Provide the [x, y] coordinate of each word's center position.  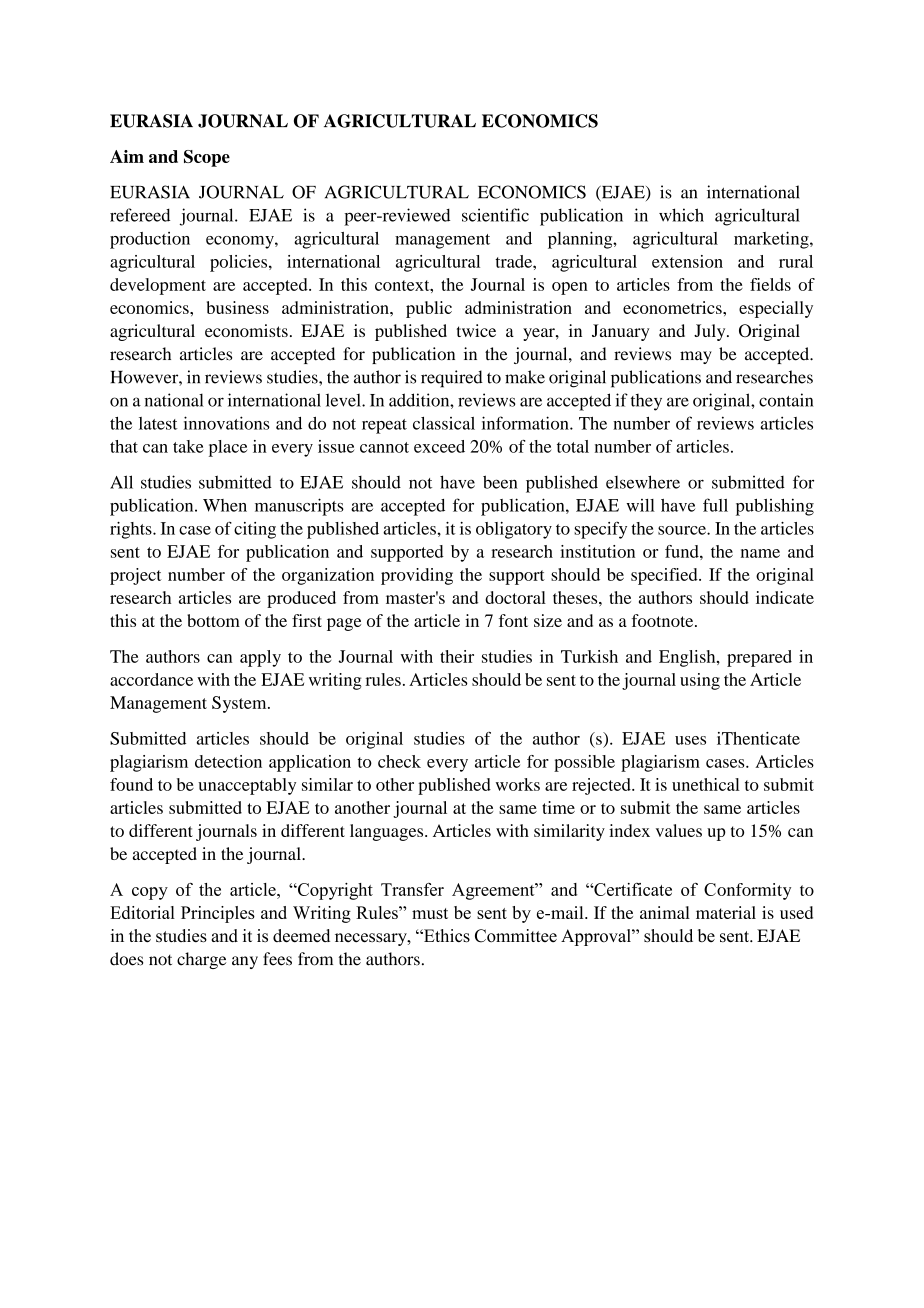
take [188, 446]
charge [201, 960]
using [700, 681]
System [240, 704]
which [681, 215]
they [646, 402]
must [430, 913]
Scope [207, 158]
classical [444, 423]
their [457, 656]
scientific [495, 215]
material [726, 912]
